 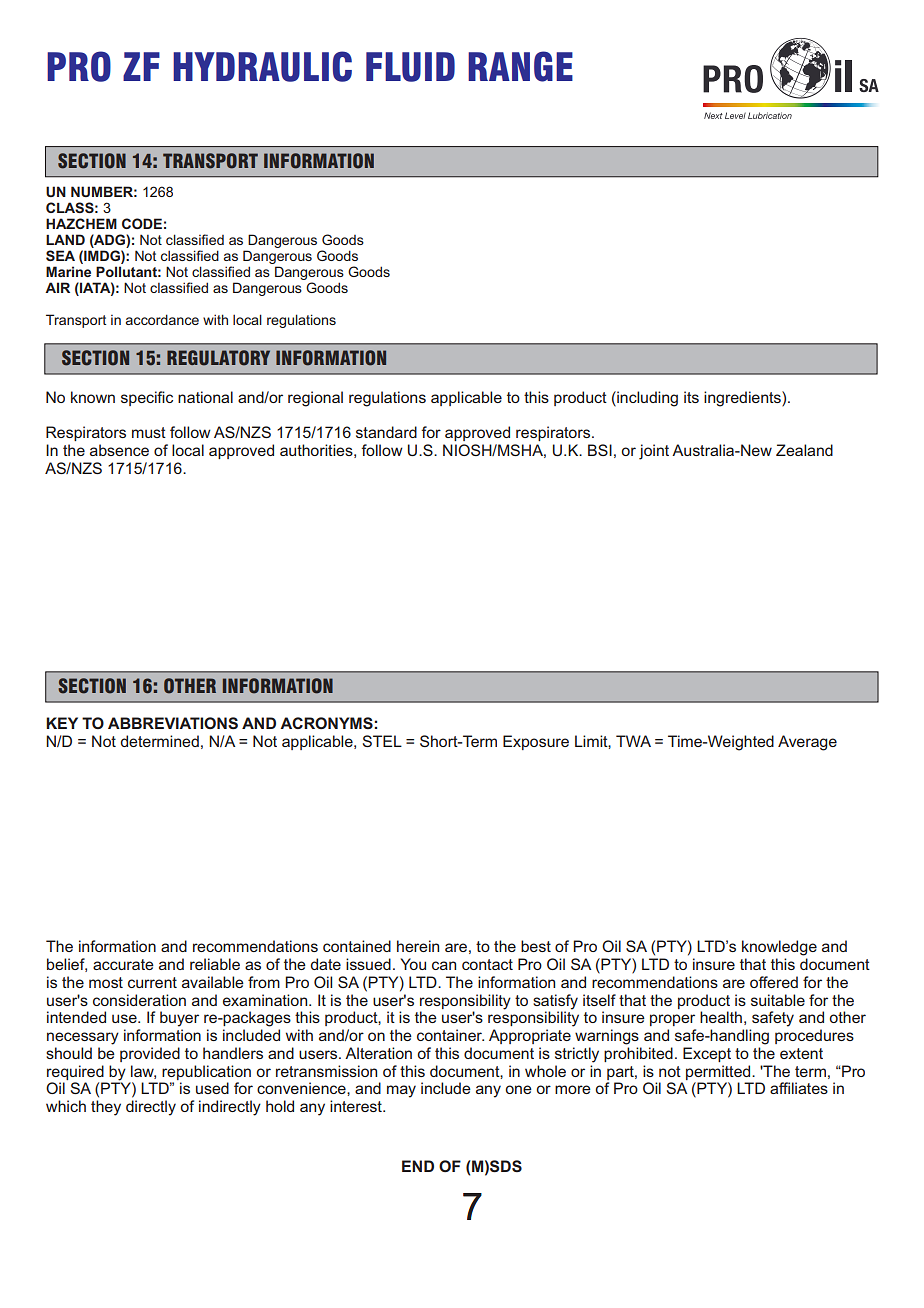 I want to click on HYDRAULIC, so click(x=262, y=66).
